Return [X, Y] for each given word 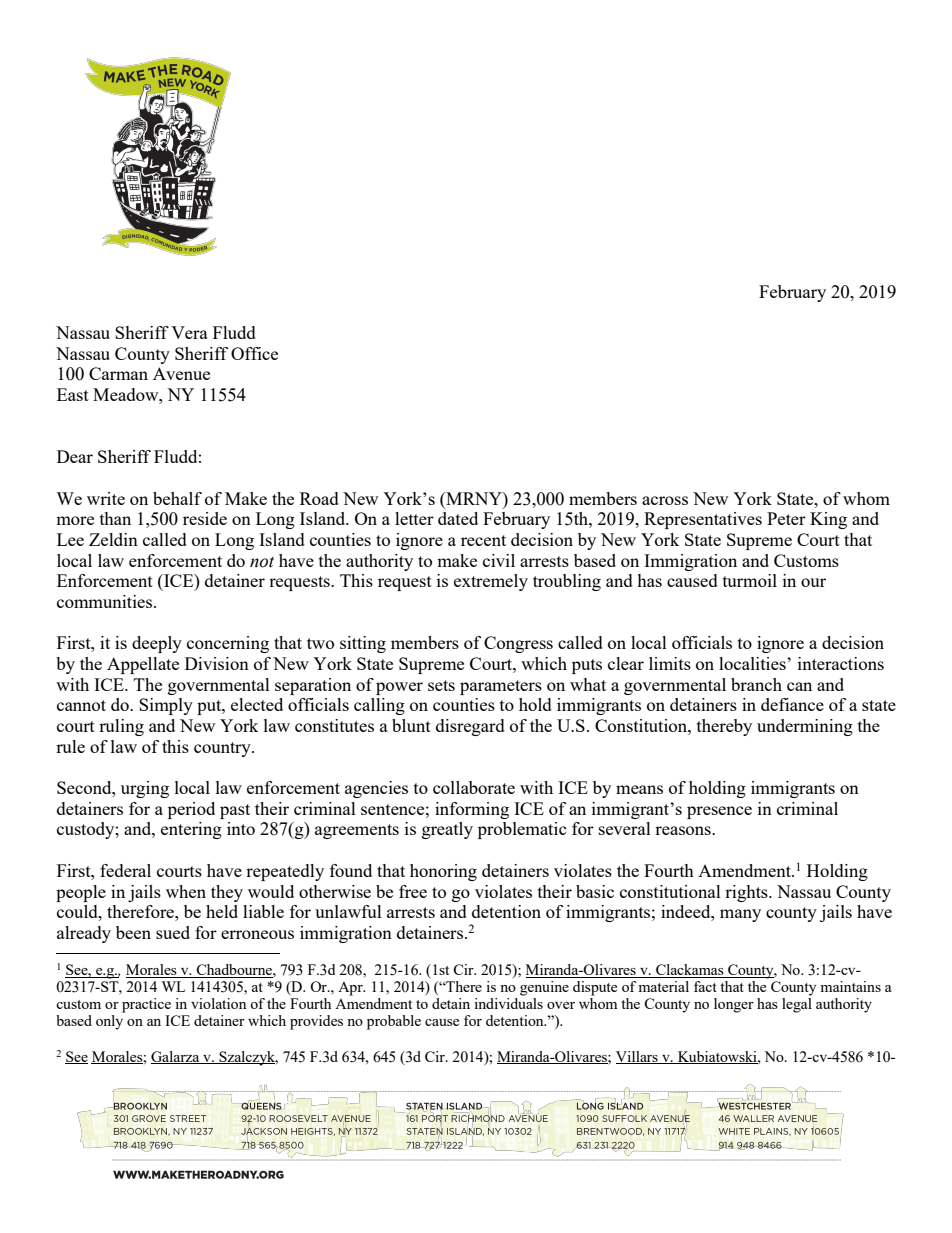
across [665, 500]
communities [106, 601]
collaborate [474, 787]
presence [719, 812]
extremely [491, 582]
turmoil [750, 580]
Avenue [181, 373]
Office [254, 353]
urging [145, 789]
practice [146, 1005]
